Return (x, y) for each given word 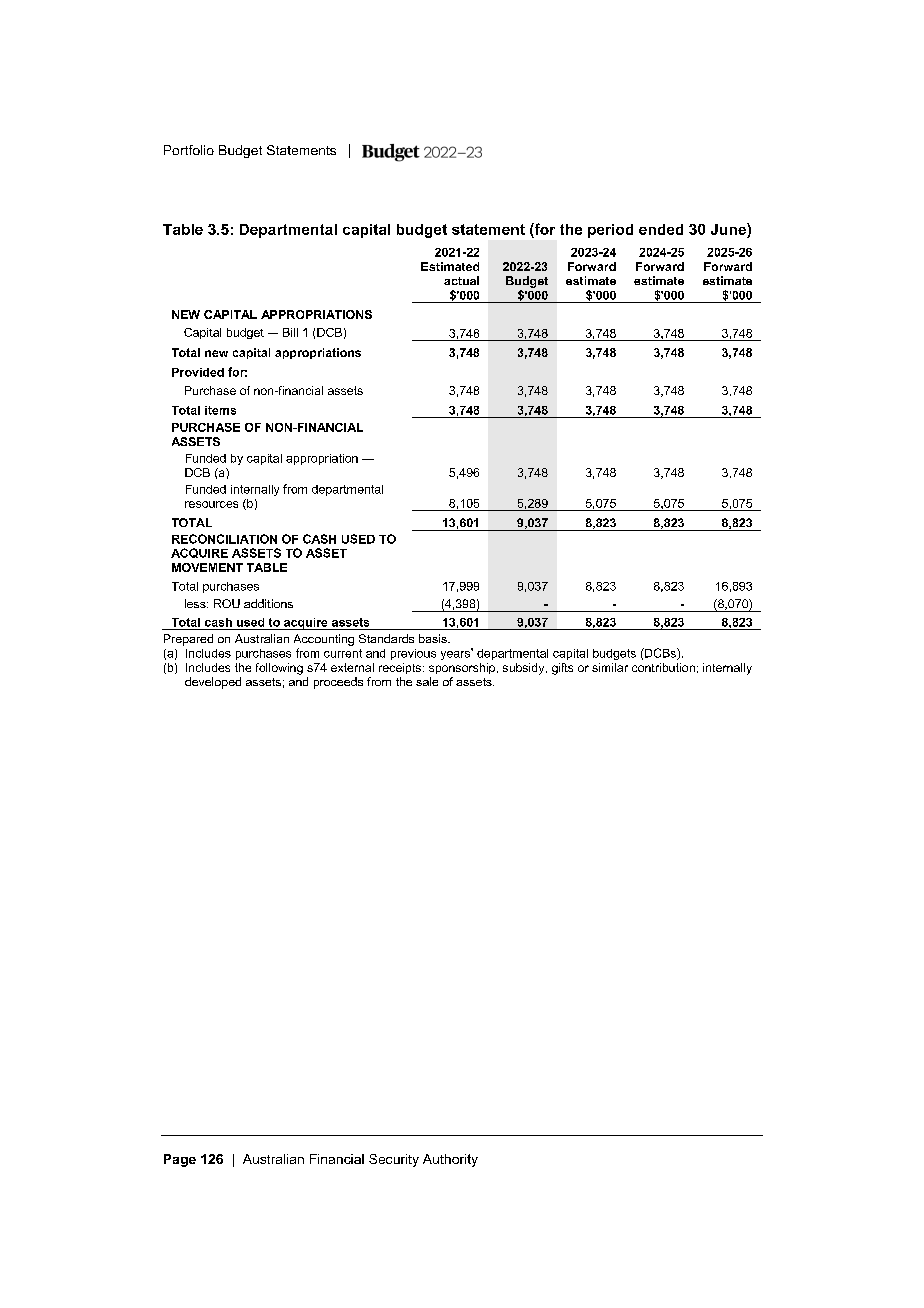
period (610, 231)
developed (213, 683)
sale (427, 681)
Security (394, 1160)
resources (211, 504)
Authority (450, 1160)
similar (610, 667)
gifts (562, 669)
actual (461, 280)
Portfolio (189, 150)
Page (180, 1160)
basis (434, 638)
